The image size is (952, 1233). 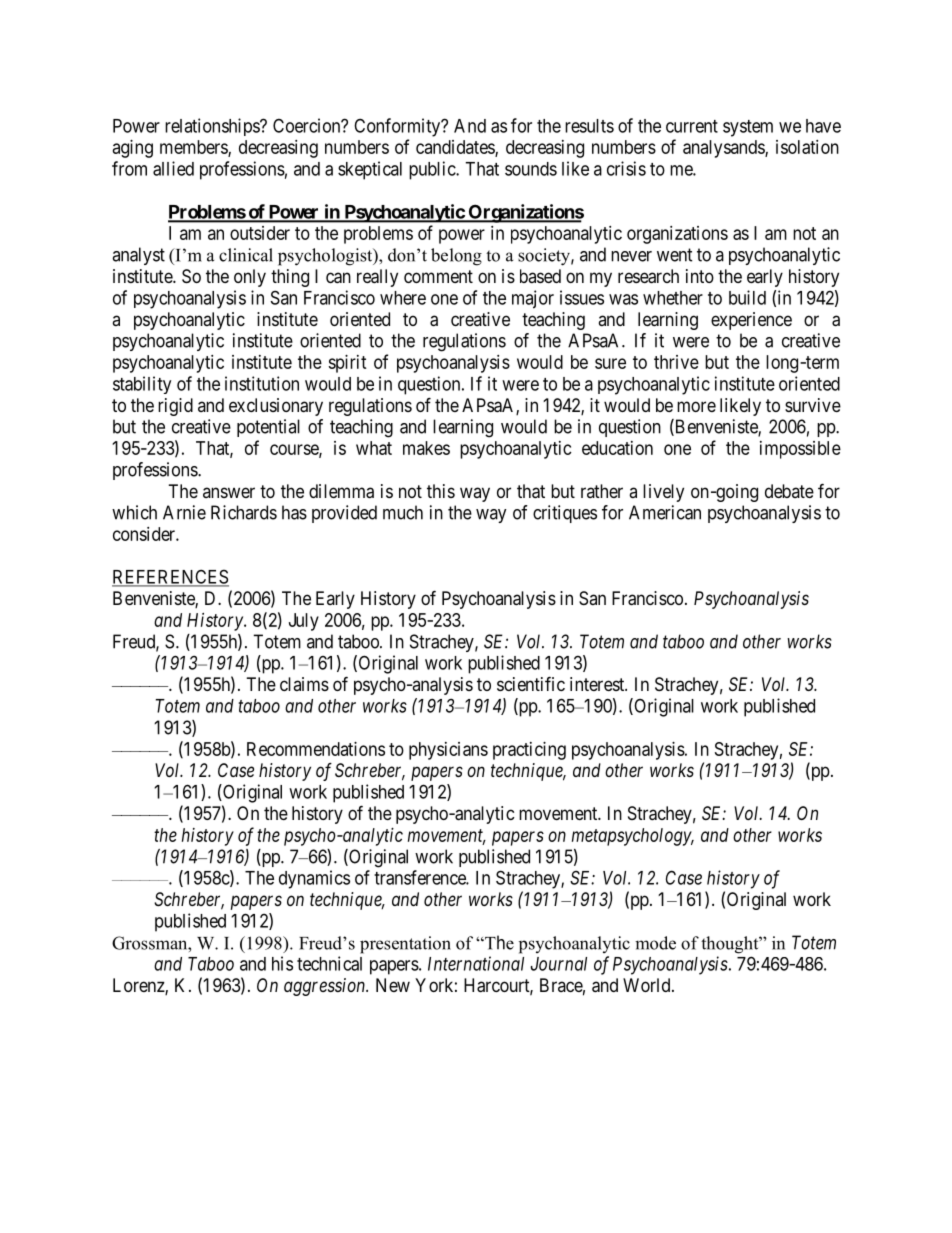 What do you see at coordinates (170, 577) in the page?
I see `REFERENCES` at bounding box center [170, 577].
